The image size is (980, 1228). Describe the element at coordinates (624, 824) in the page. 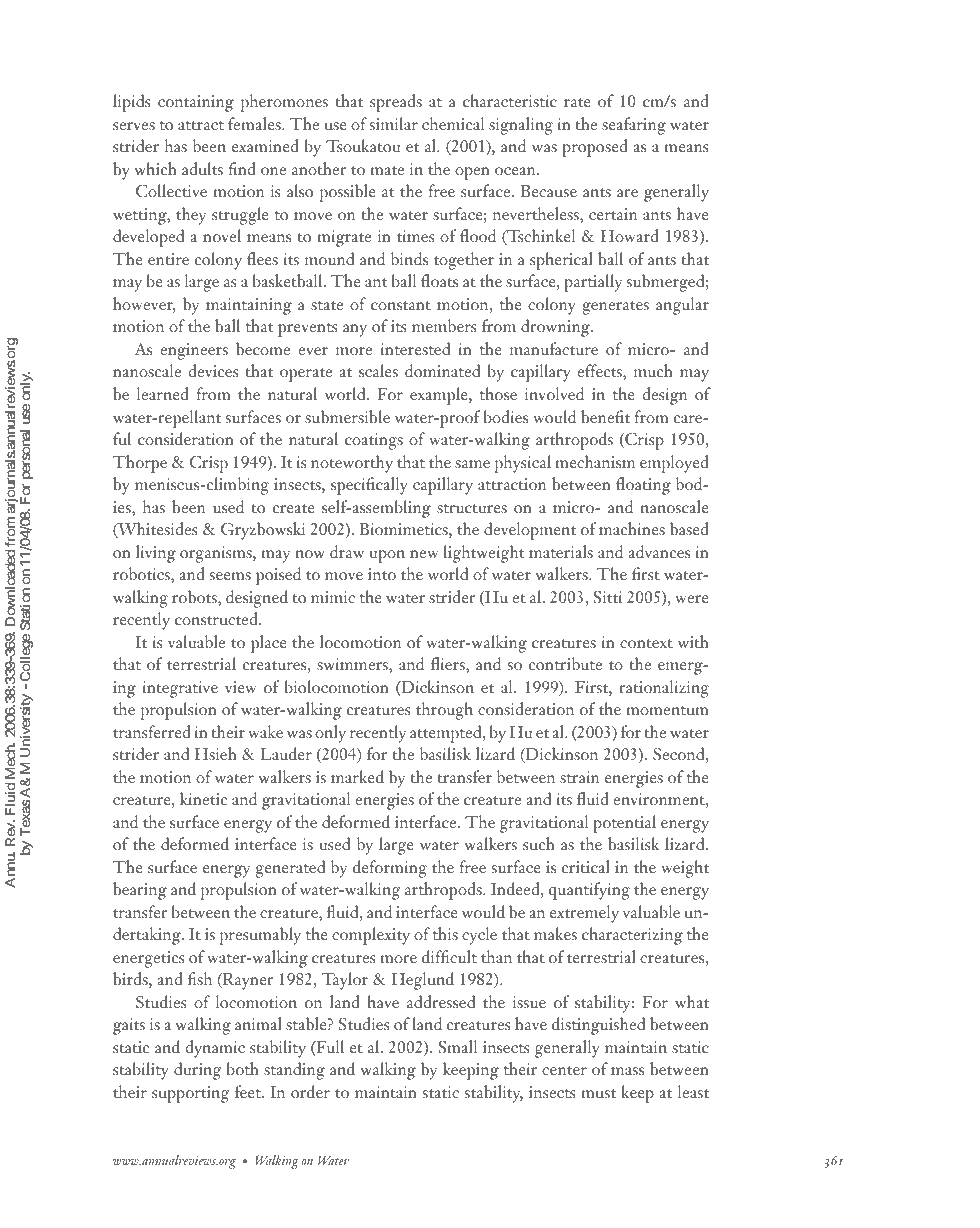

I see `potential` at that location.
